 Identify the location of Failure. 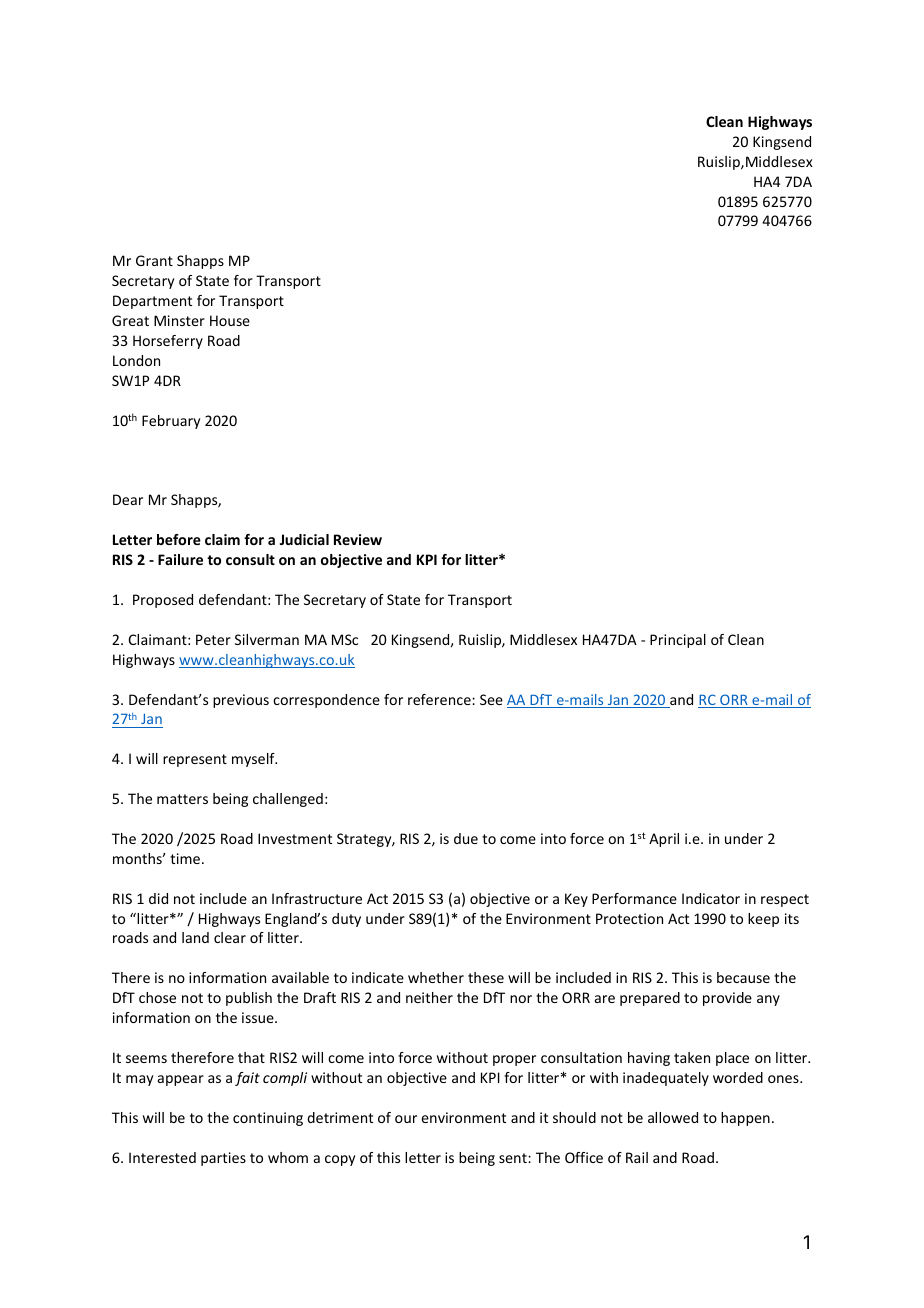
(180, 559).
